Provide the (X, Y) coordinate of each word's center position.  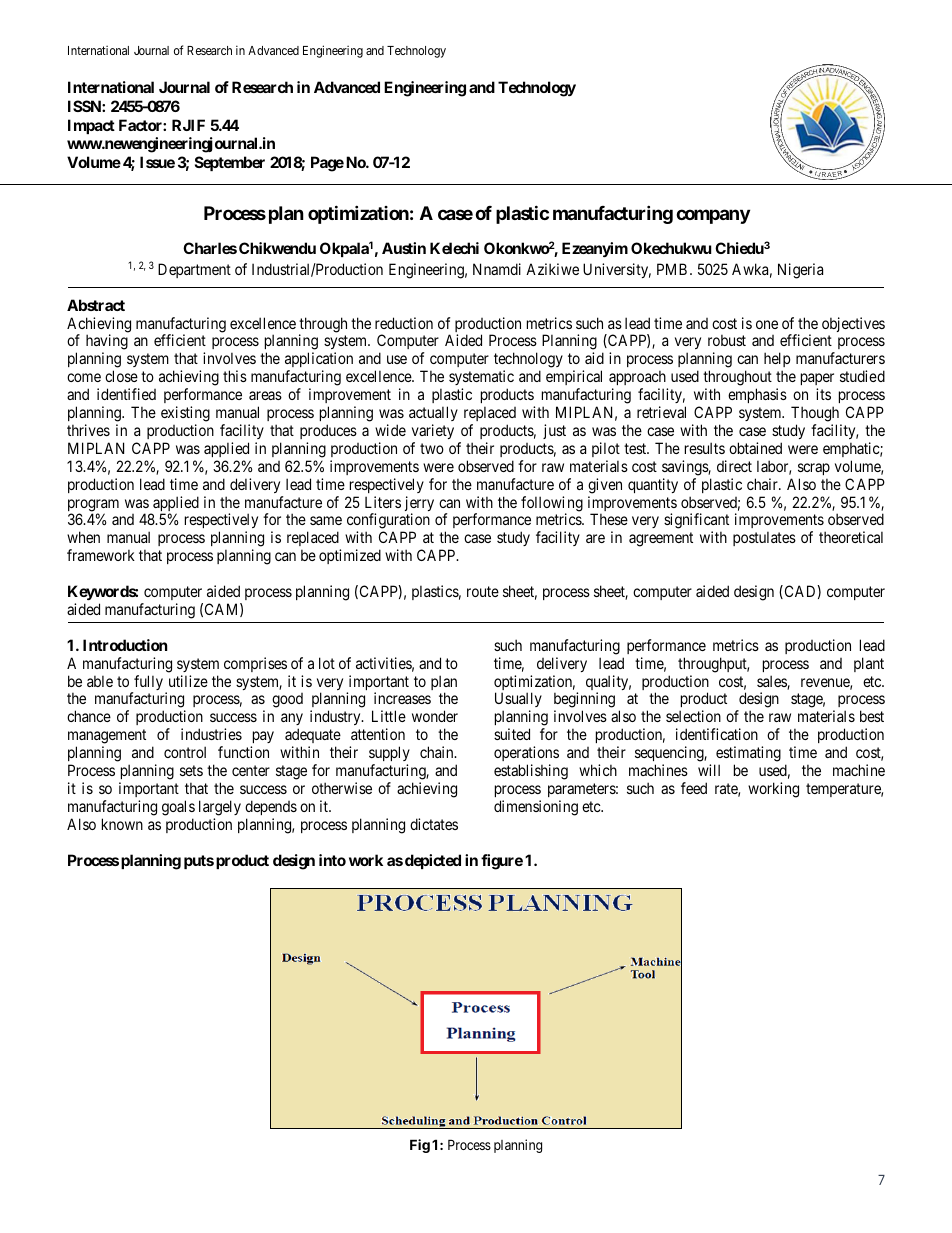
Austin (404, 248)
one (767, 324)
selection (693, 716)
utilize (188, 681)
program (93, 506)
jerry (419, 505)
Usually (518, 701)
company (713, 216)
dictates (434, 824)
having (107, 343)
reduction (404, 323)
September (230, 163)
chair (763, 484)
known (122, 824)
